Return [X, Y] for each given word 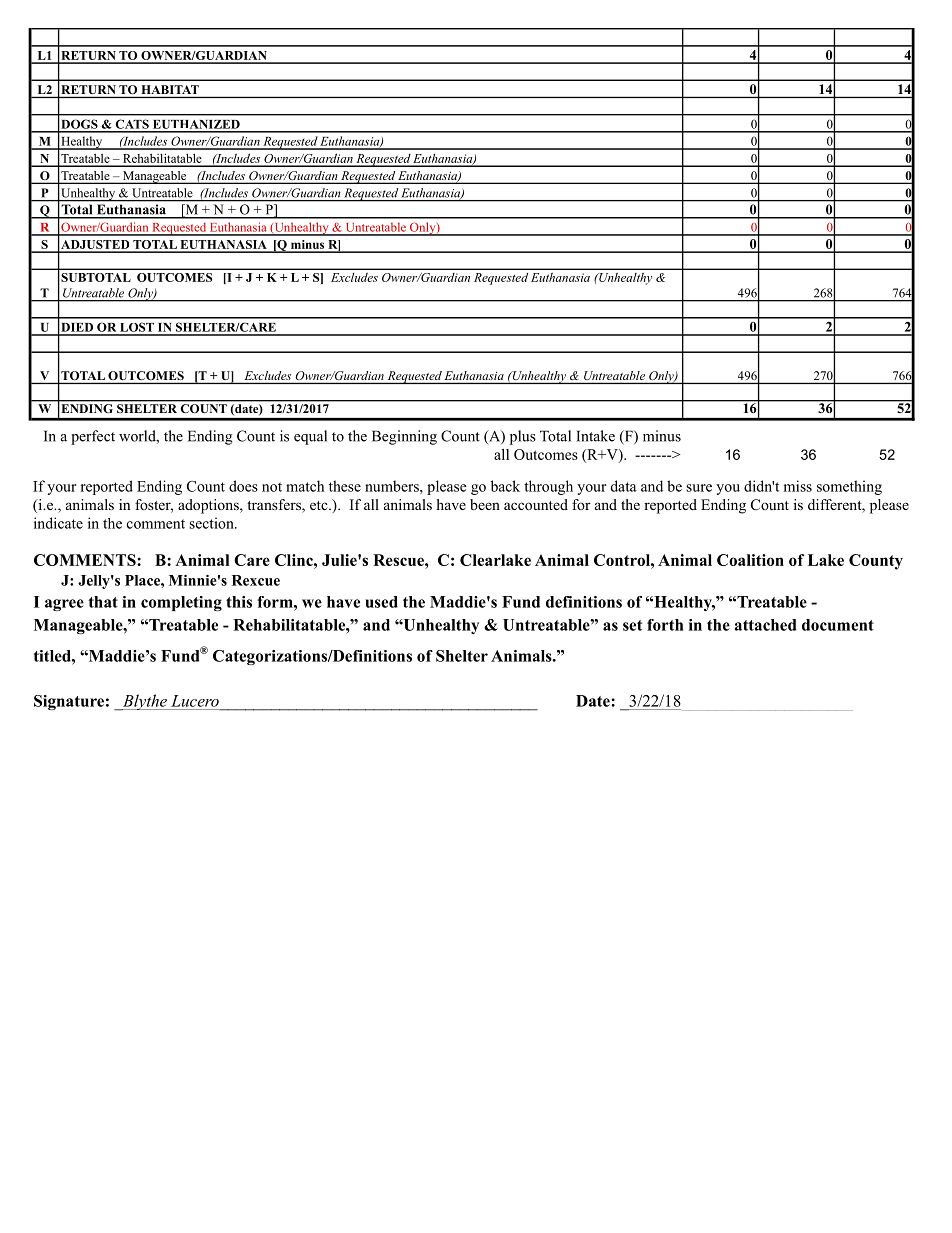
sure [699, 488]
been [485, 504]
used [381, 602]
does [243, 486]
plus [523, 437]
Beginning [404, 437]
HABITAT [170, 89]
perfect [93, 437]
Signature [69, 702]
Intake [595, 436]
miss [798, 486]
